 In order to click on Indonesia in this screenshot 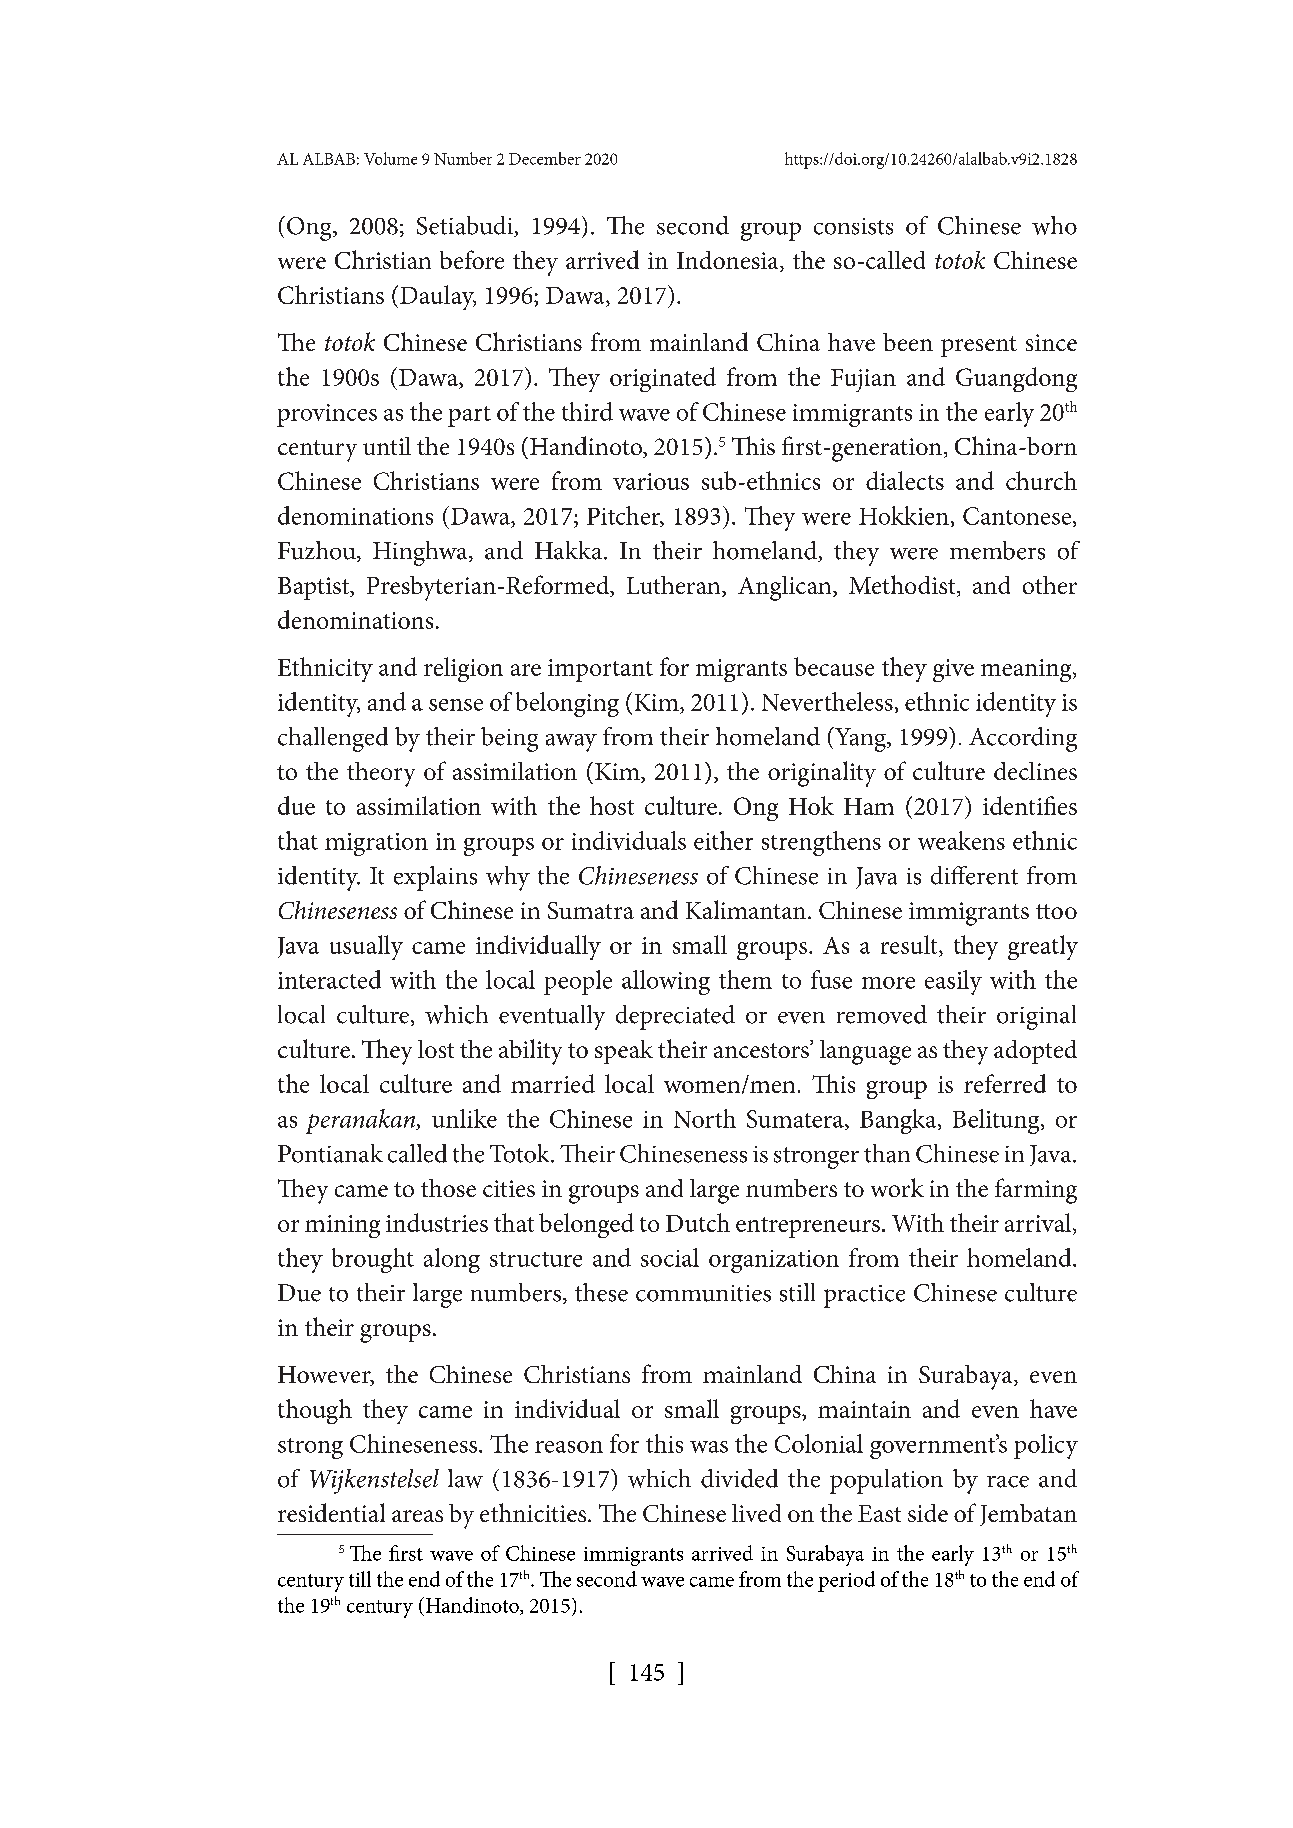, I will do `click(729, 261)`.
